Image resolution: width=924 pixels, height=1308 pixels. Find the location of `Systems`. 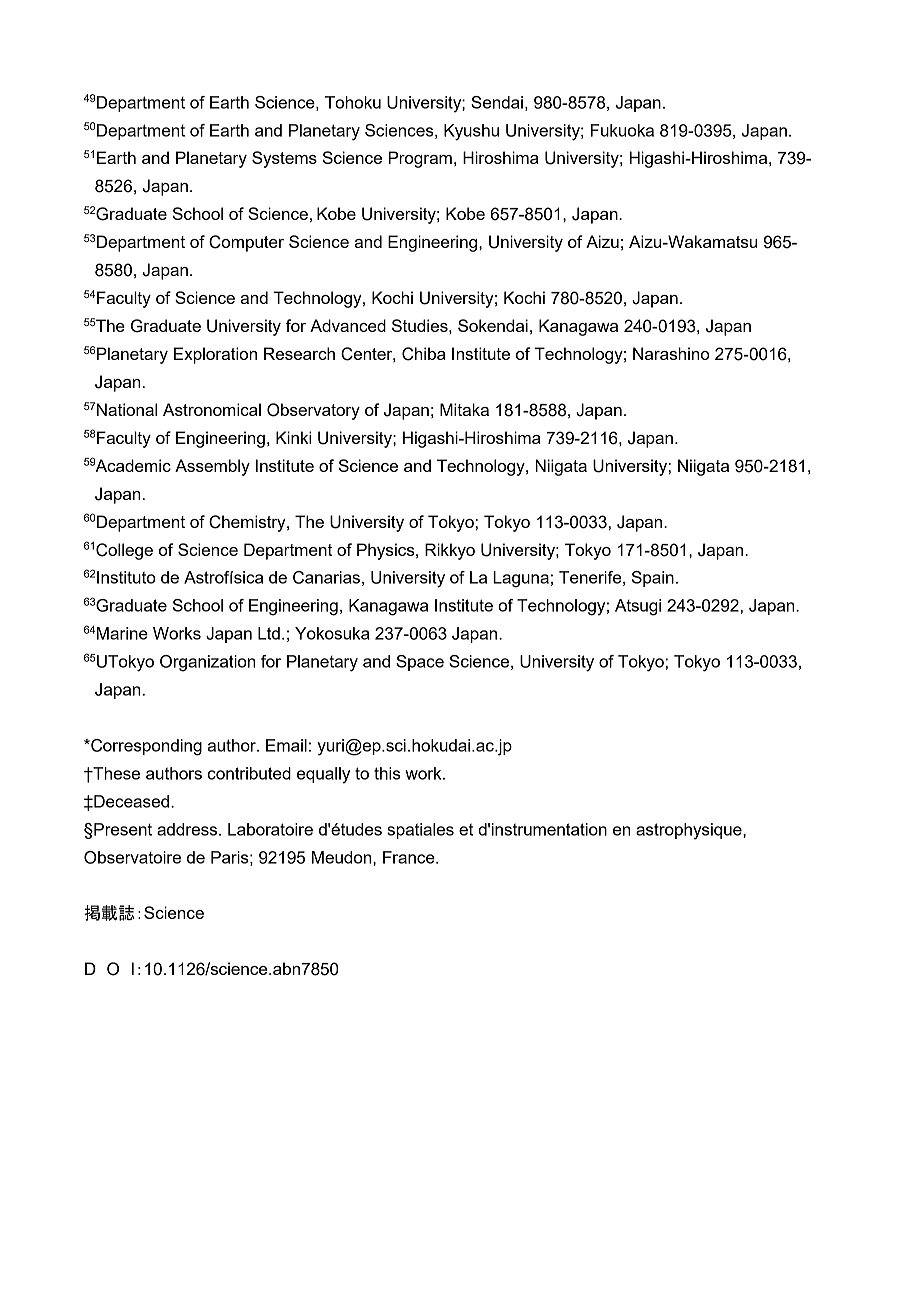

Systems is located at coordinates (284, 159).
